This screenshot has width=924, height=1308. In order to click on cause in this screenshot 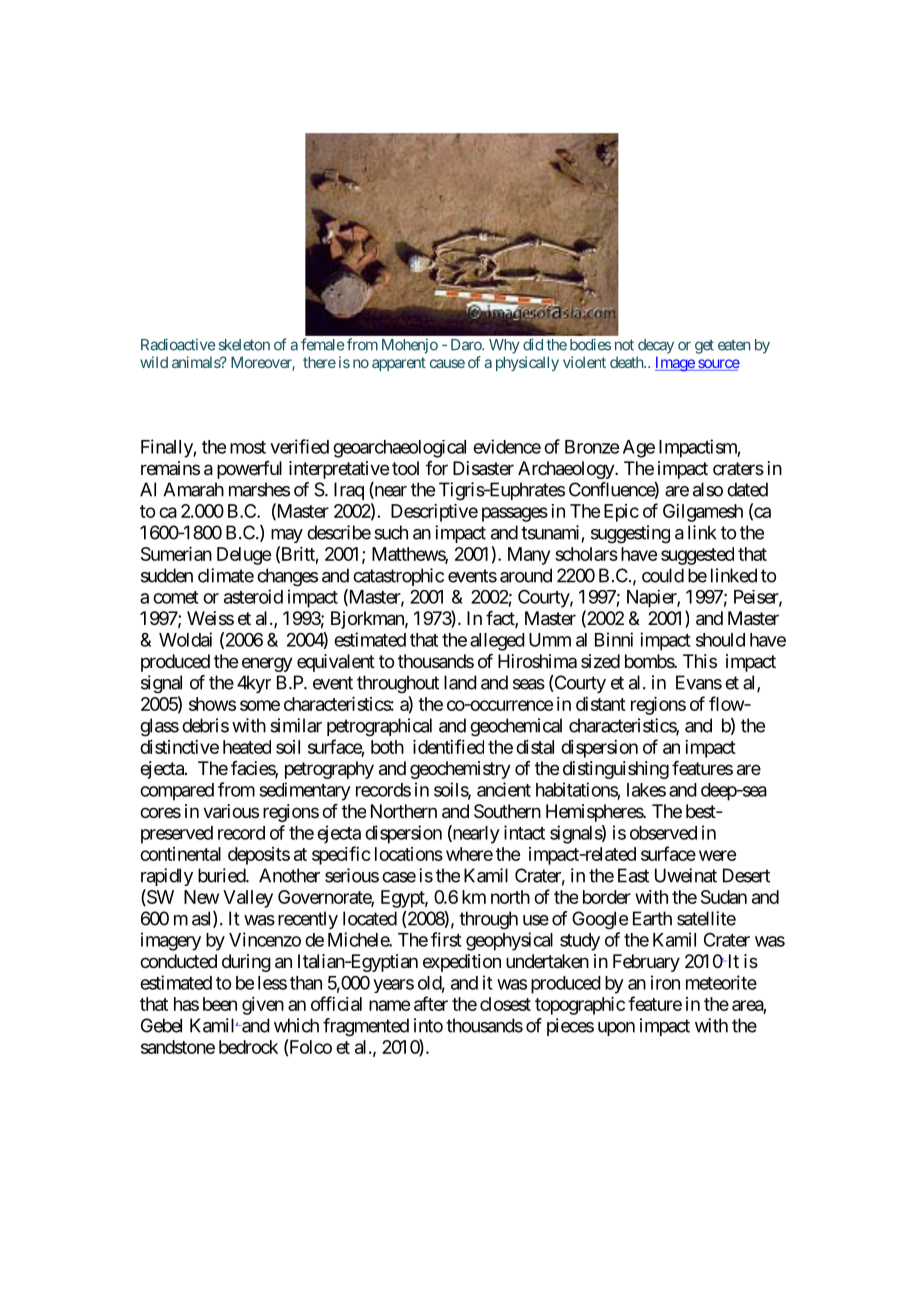, I will do `click(447, 363)`.
